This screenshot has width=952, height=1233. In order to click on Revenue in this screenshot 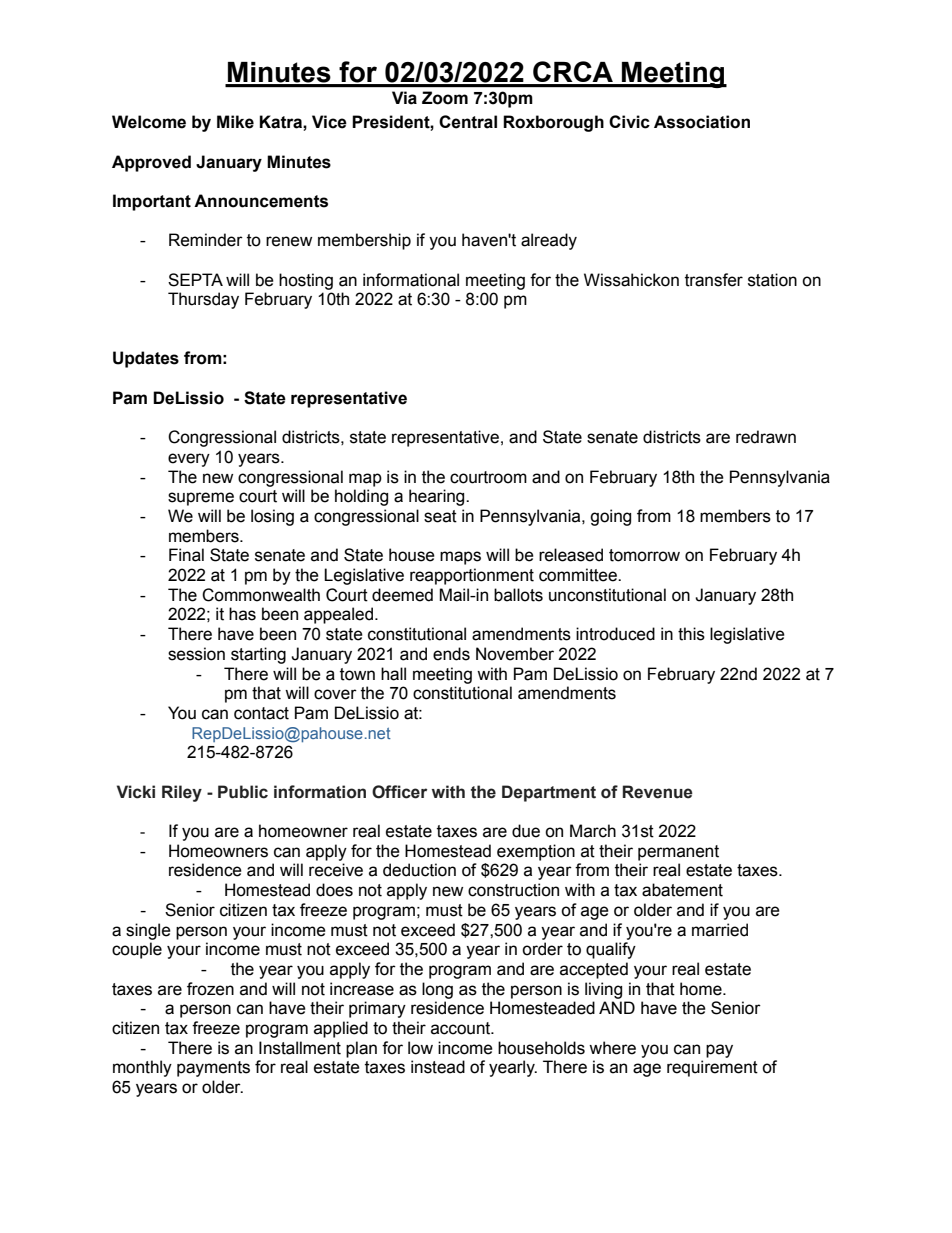, I will do `click(658, 792)`.
